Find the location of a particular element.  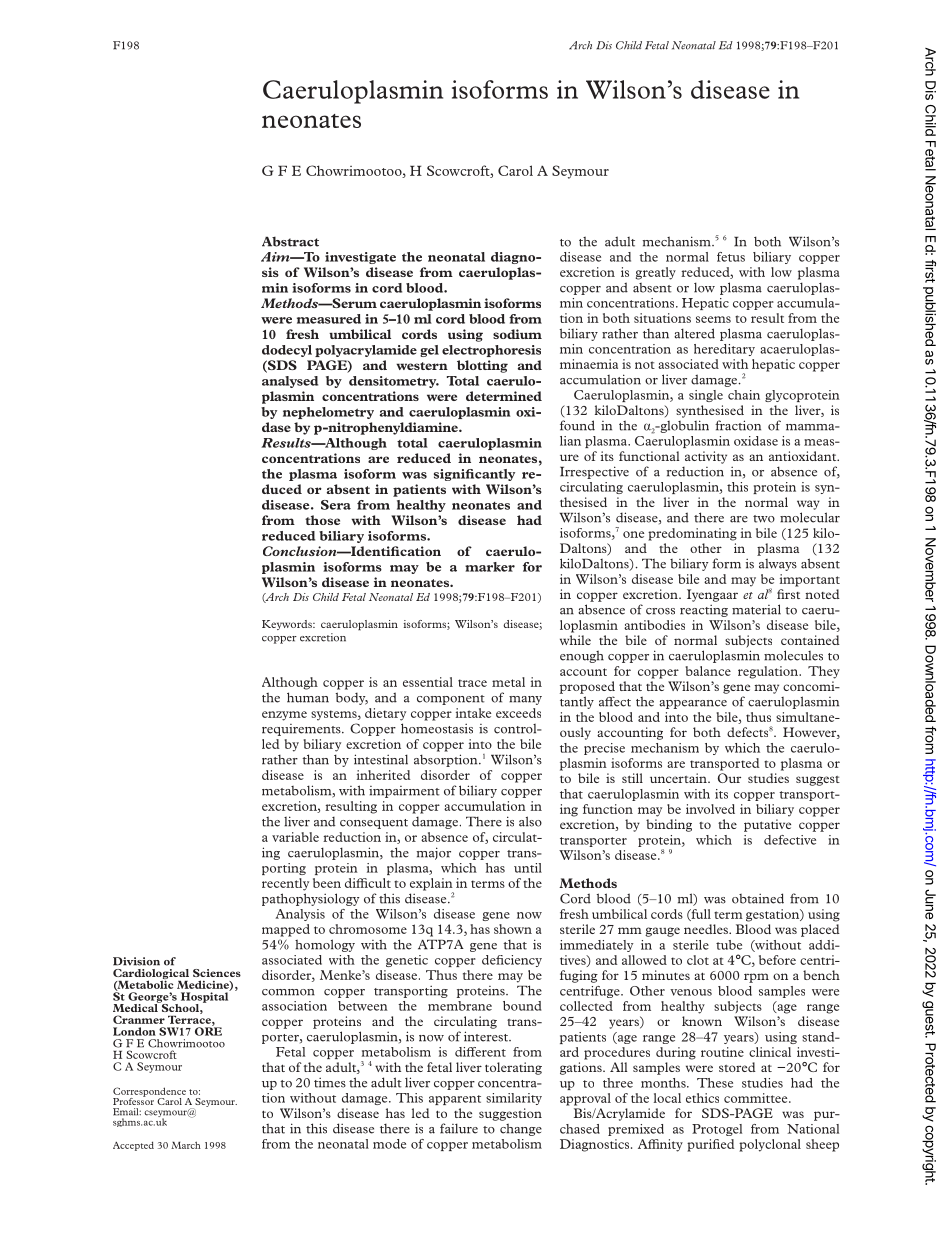

sodium is located at coordinates (517, 334).
